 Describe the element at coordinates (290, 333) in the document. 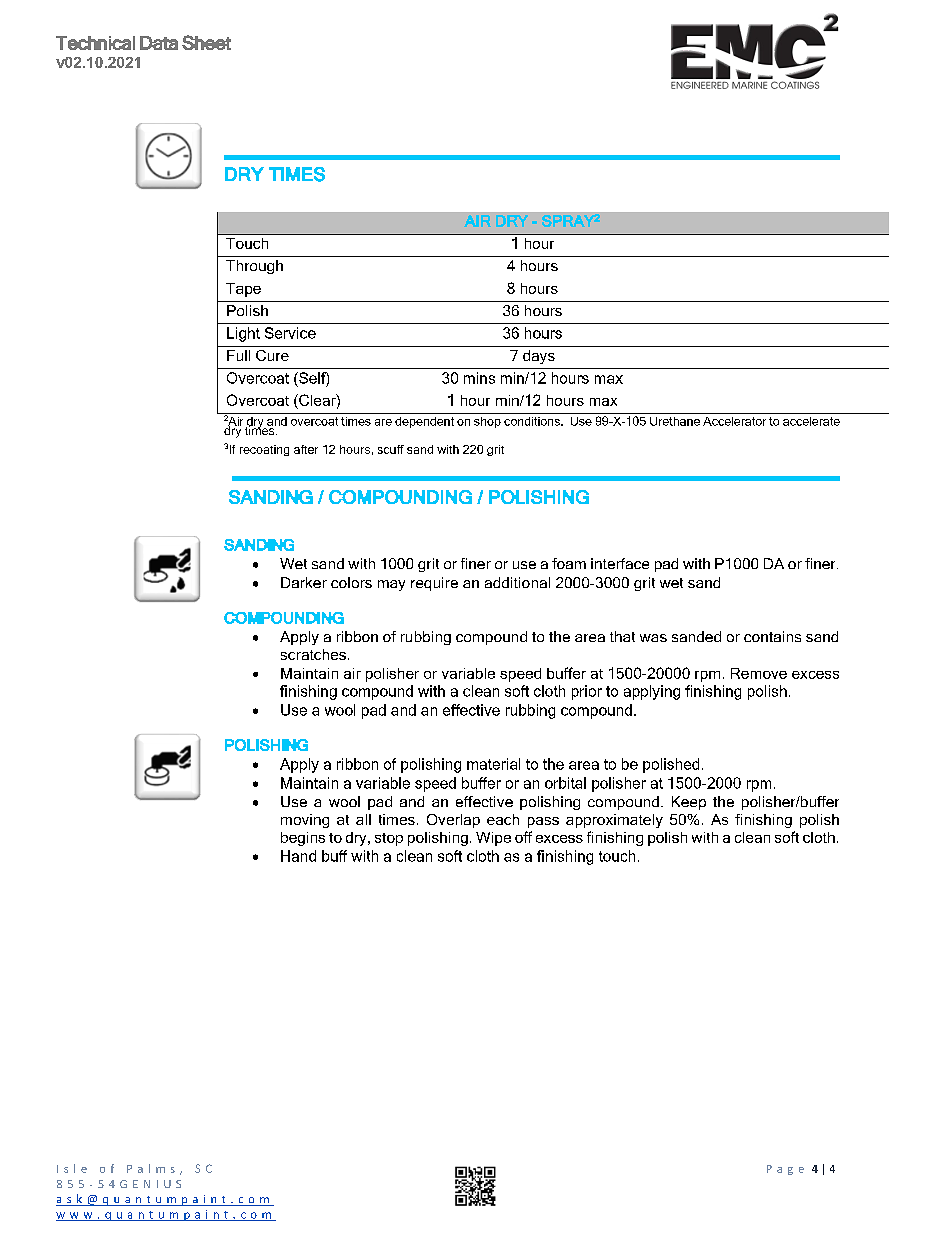

I see `Service` at that location.
